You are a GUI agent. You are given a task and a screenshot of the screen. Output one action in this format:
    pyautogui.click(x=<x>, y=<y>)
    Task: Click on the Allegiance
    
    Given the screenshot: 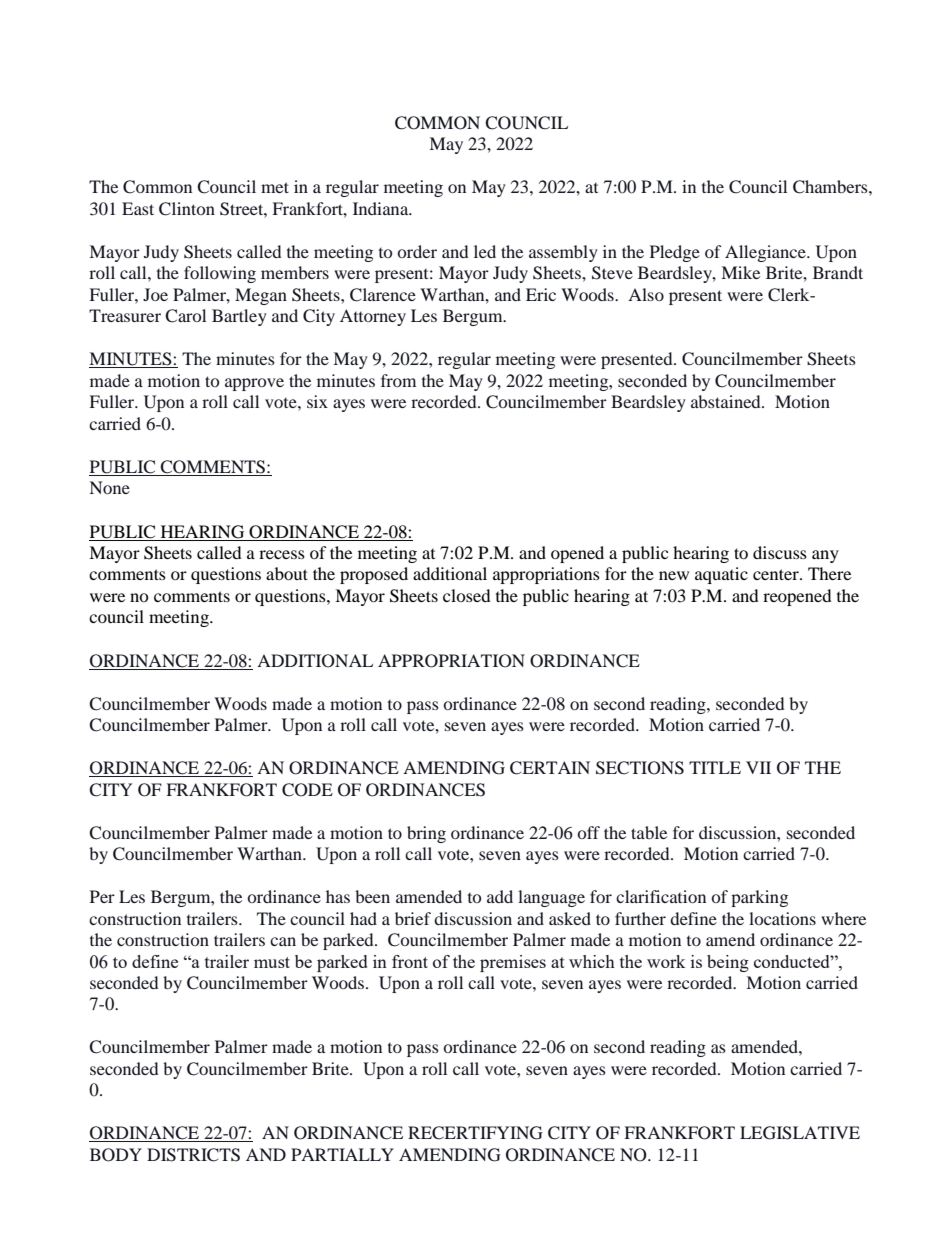 What is the action you would take?
    pyautogui.click(x=766, y=253)
